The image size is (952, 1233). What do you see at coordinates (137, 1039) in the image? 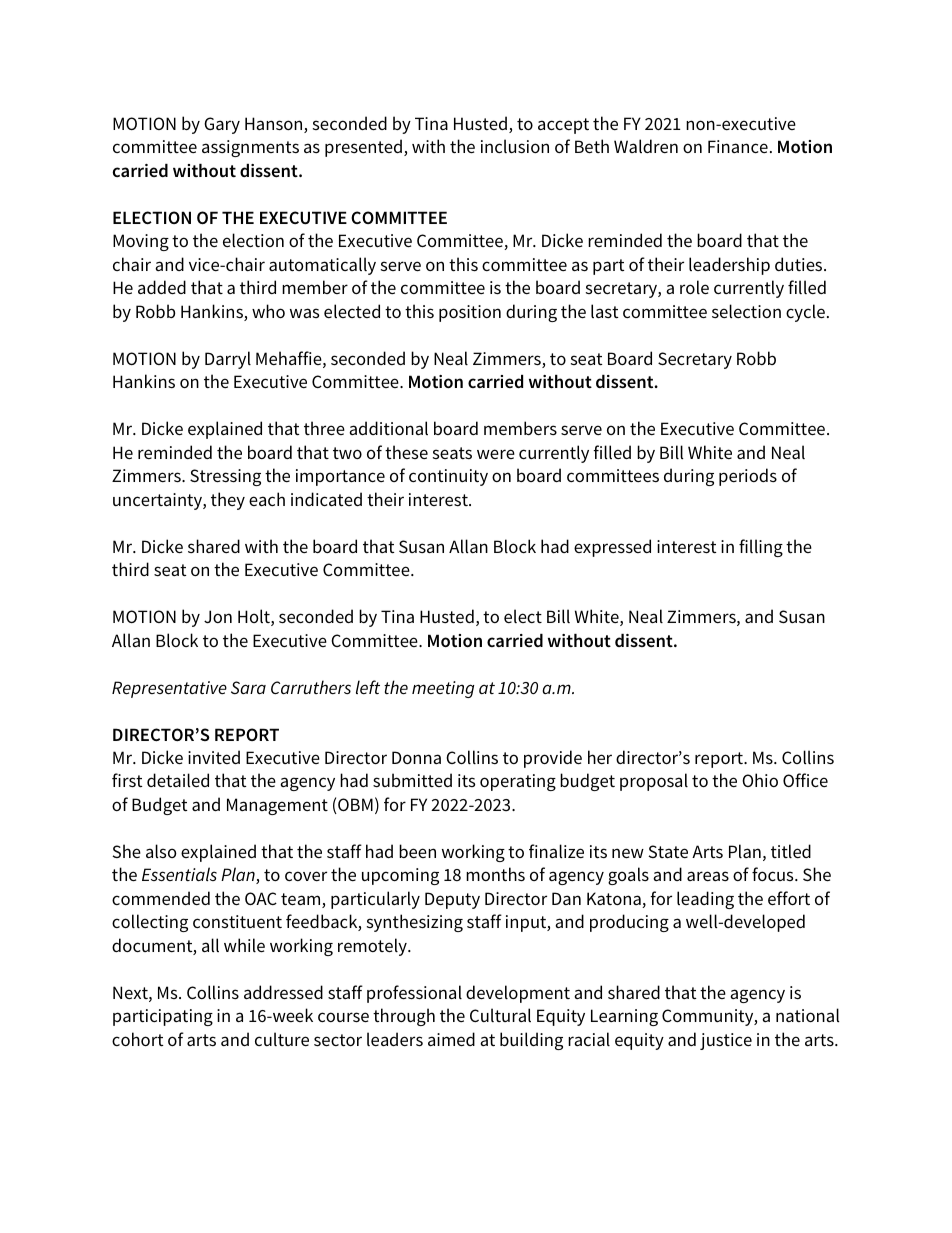
I see `cohort` at bounding box center [137, 1039].
